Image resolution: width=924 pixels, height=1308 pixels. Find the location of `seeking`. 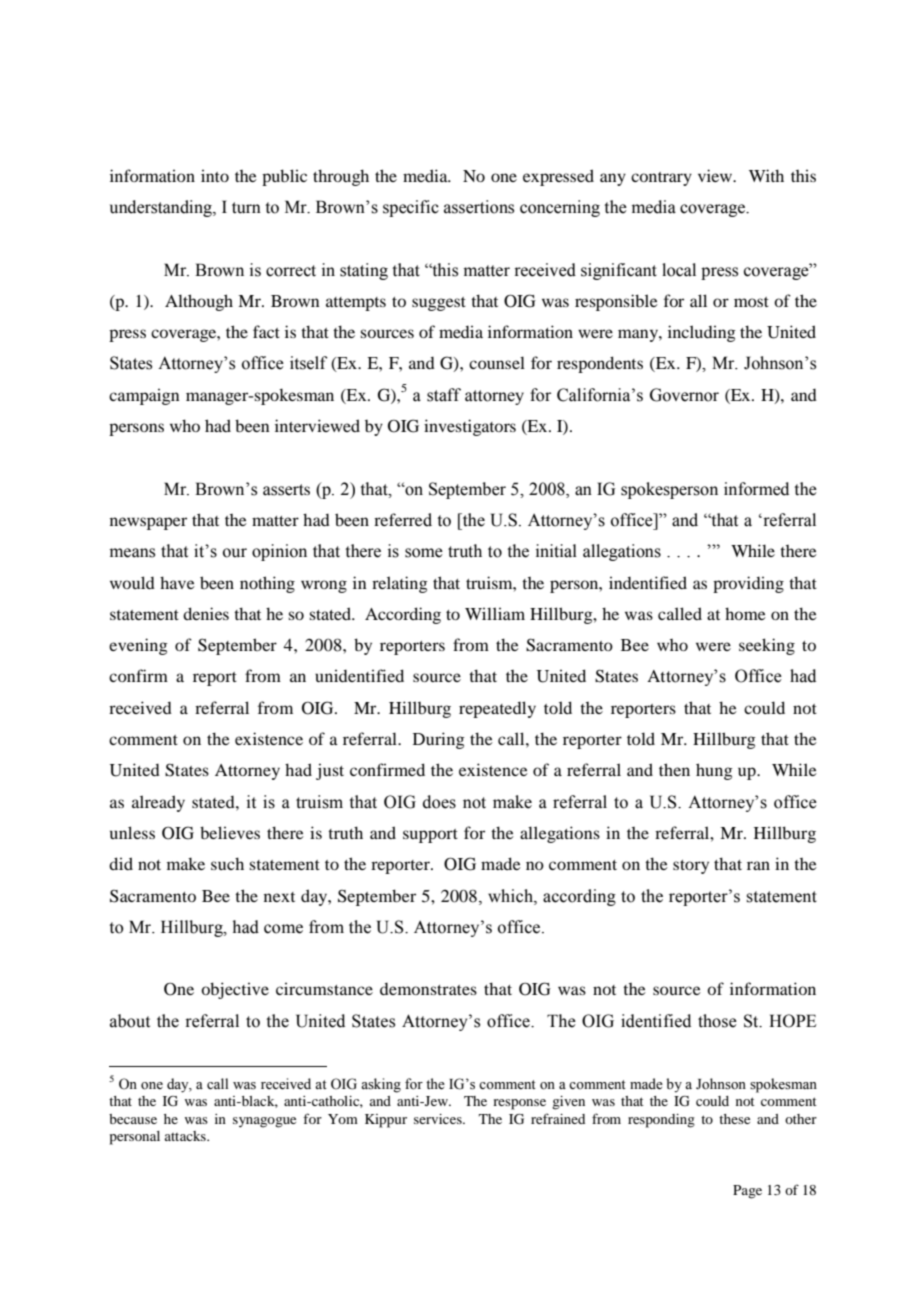

seeking is located at coordinates (767, 646).
